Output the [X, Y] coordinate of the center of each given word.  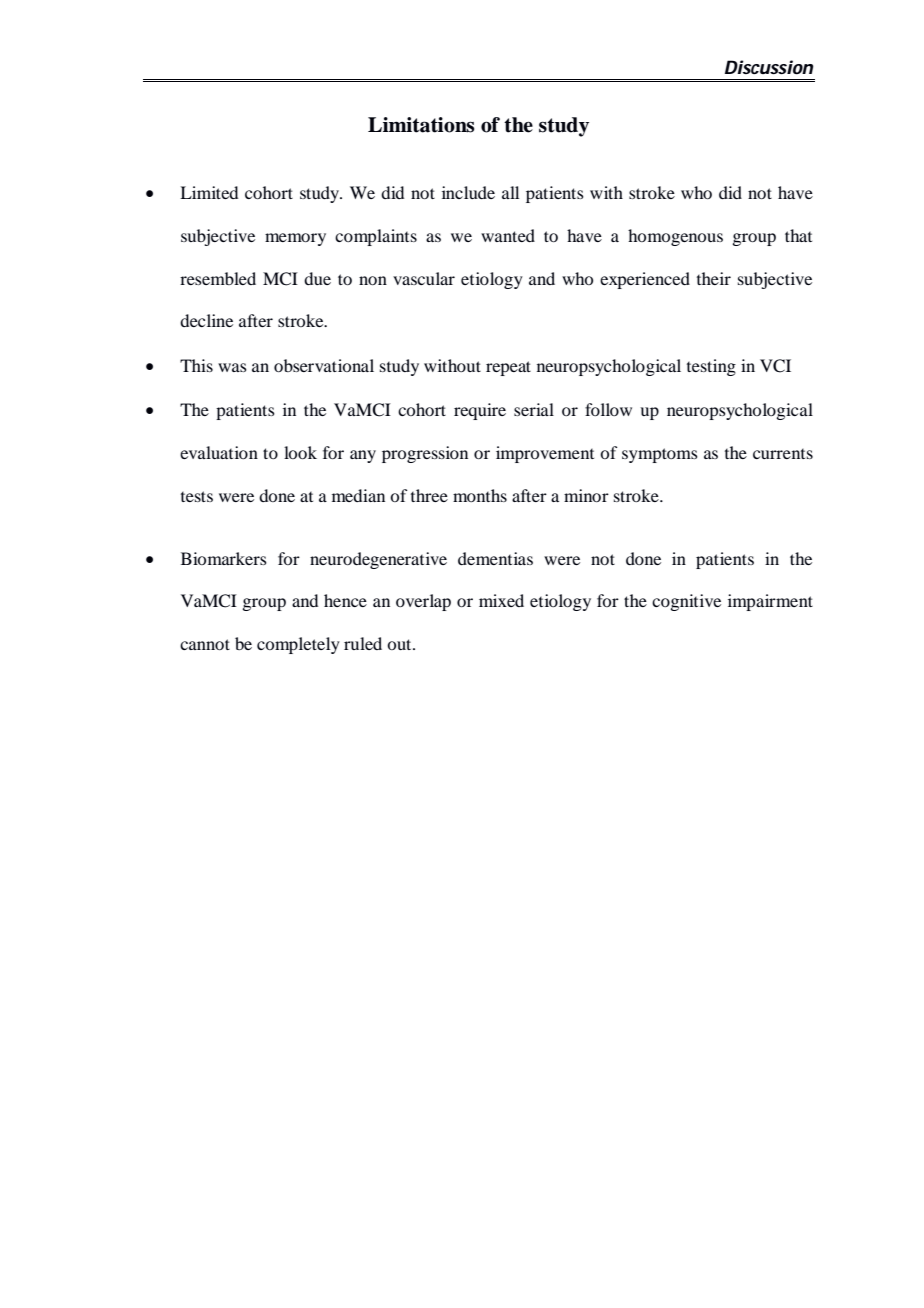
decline [206, 320]
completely [298, 645]
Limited [209, 192]
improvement [545, 454]
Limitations [421, 125]
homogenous [675, 237]
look [300, 452]
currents [783, 454]
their [714, 278]
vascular [424, 278]
